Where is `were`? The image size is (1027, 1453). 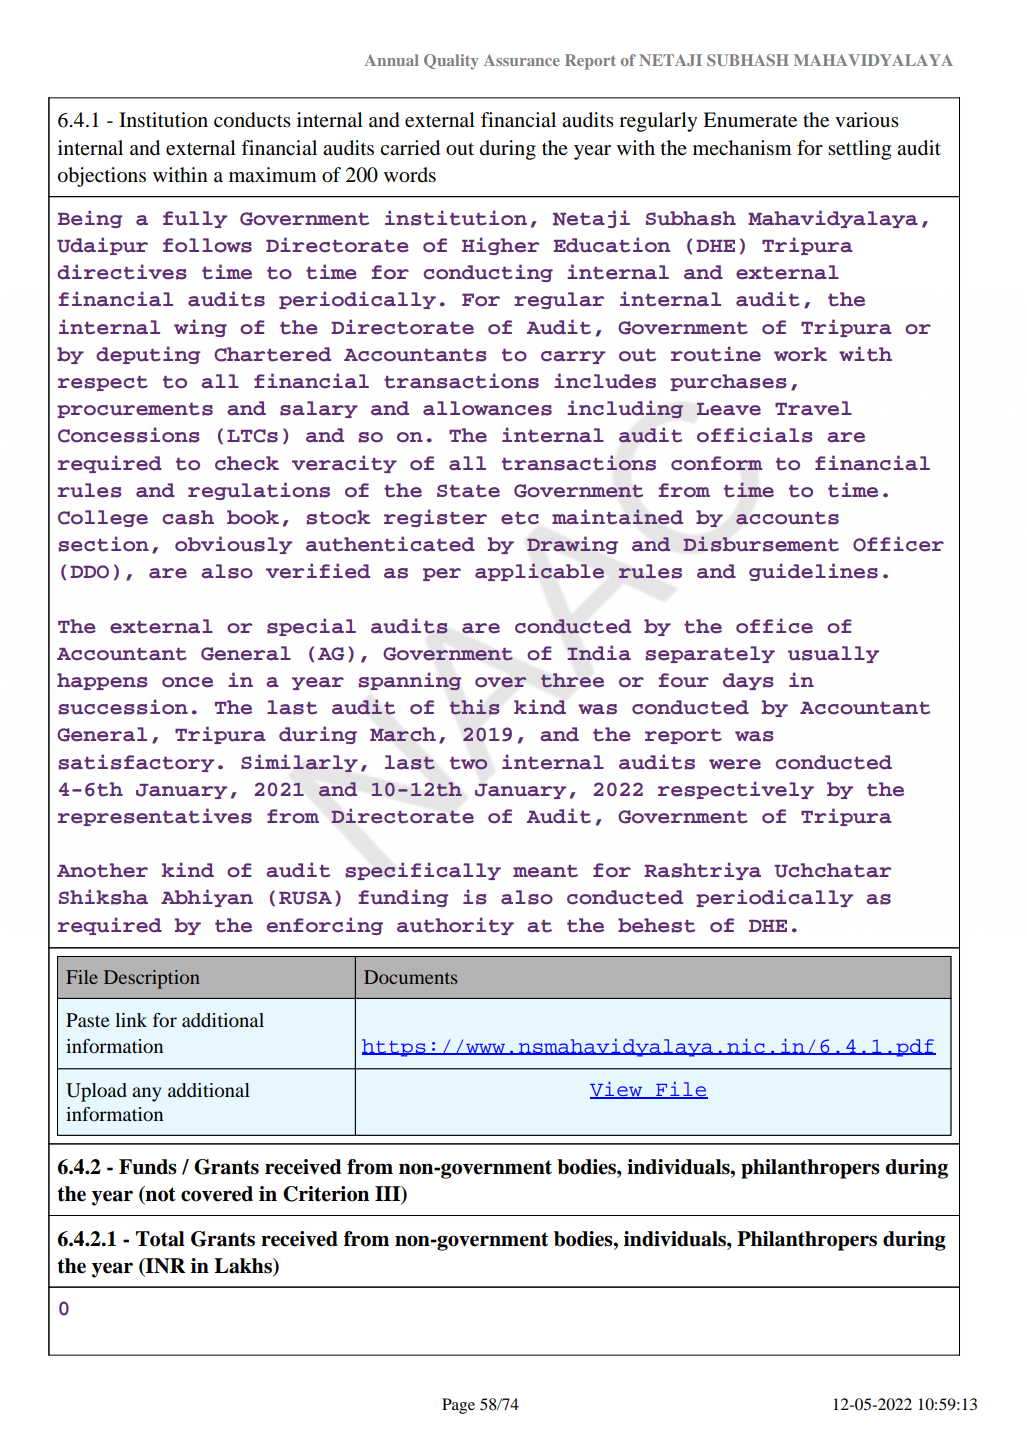 were is located at coordinates (735, 764).
